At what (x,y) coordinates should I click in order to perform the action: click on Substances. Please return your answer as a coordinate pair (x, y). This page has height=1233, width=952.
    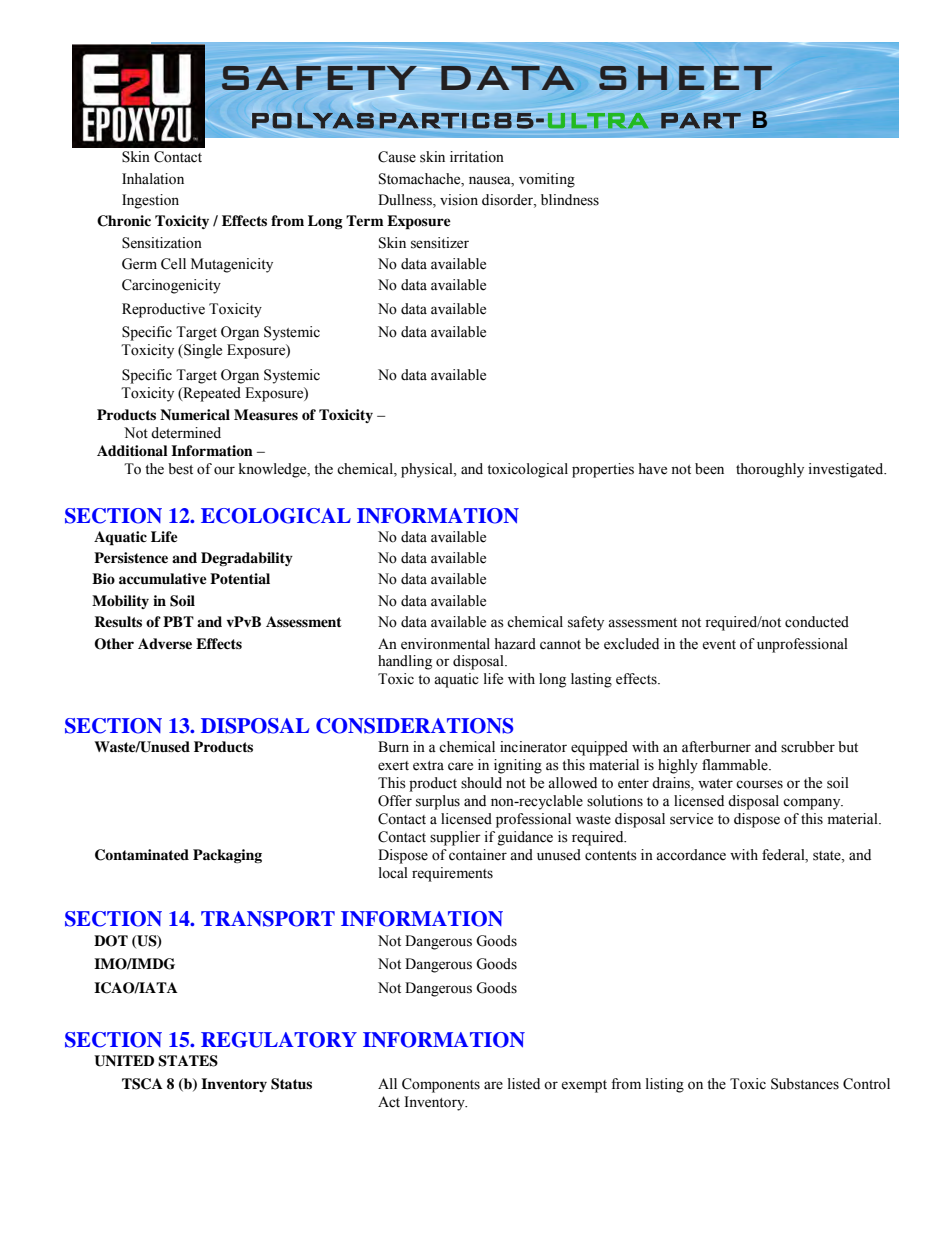
    Looking at the image, I should click on (805, 1084).
